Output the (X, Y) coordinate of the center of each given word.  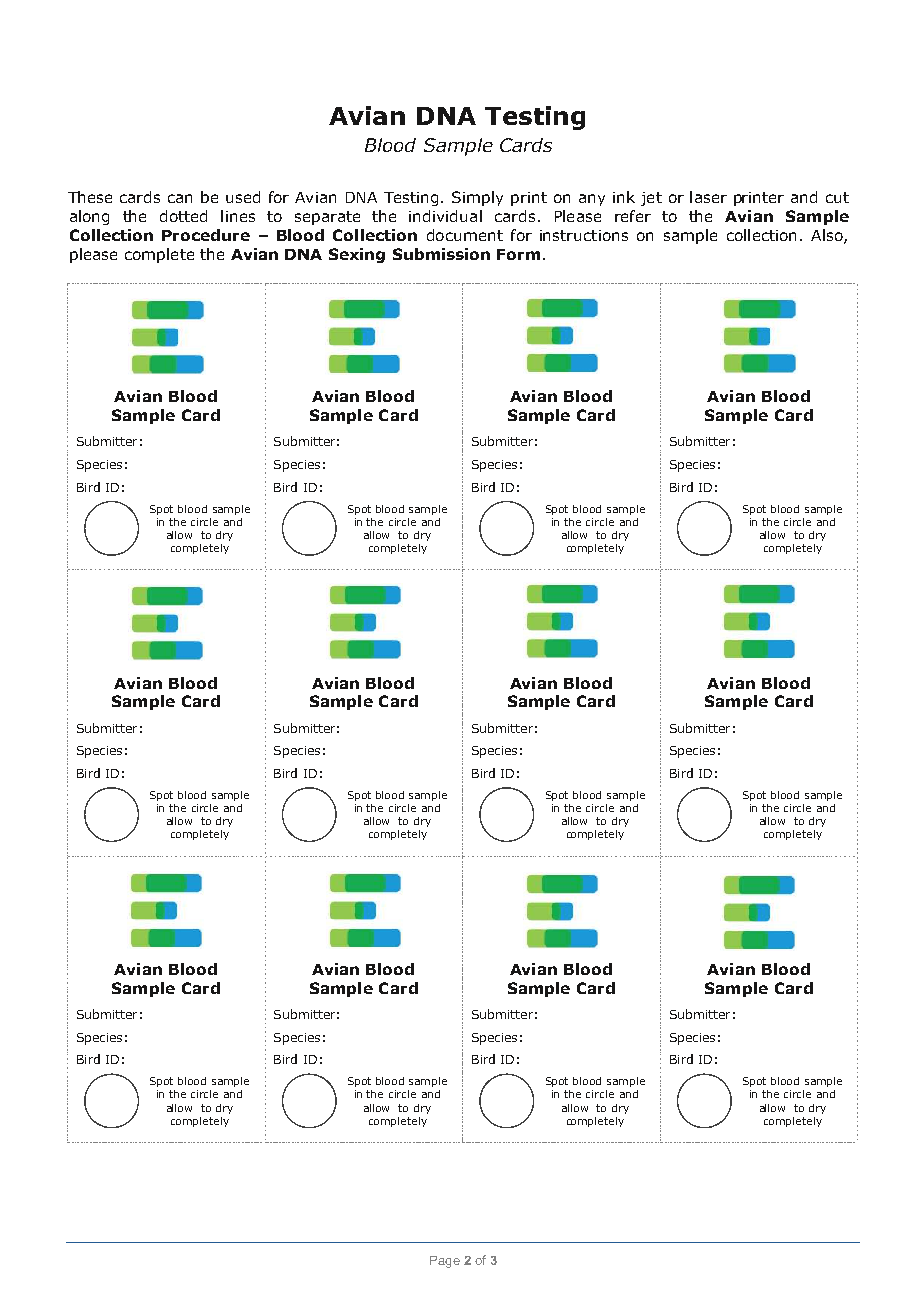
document (465, 235)
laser (708, 197)
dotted (183, 216)
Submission (441, 254)
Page (445, 1262)
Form (518, 254)
